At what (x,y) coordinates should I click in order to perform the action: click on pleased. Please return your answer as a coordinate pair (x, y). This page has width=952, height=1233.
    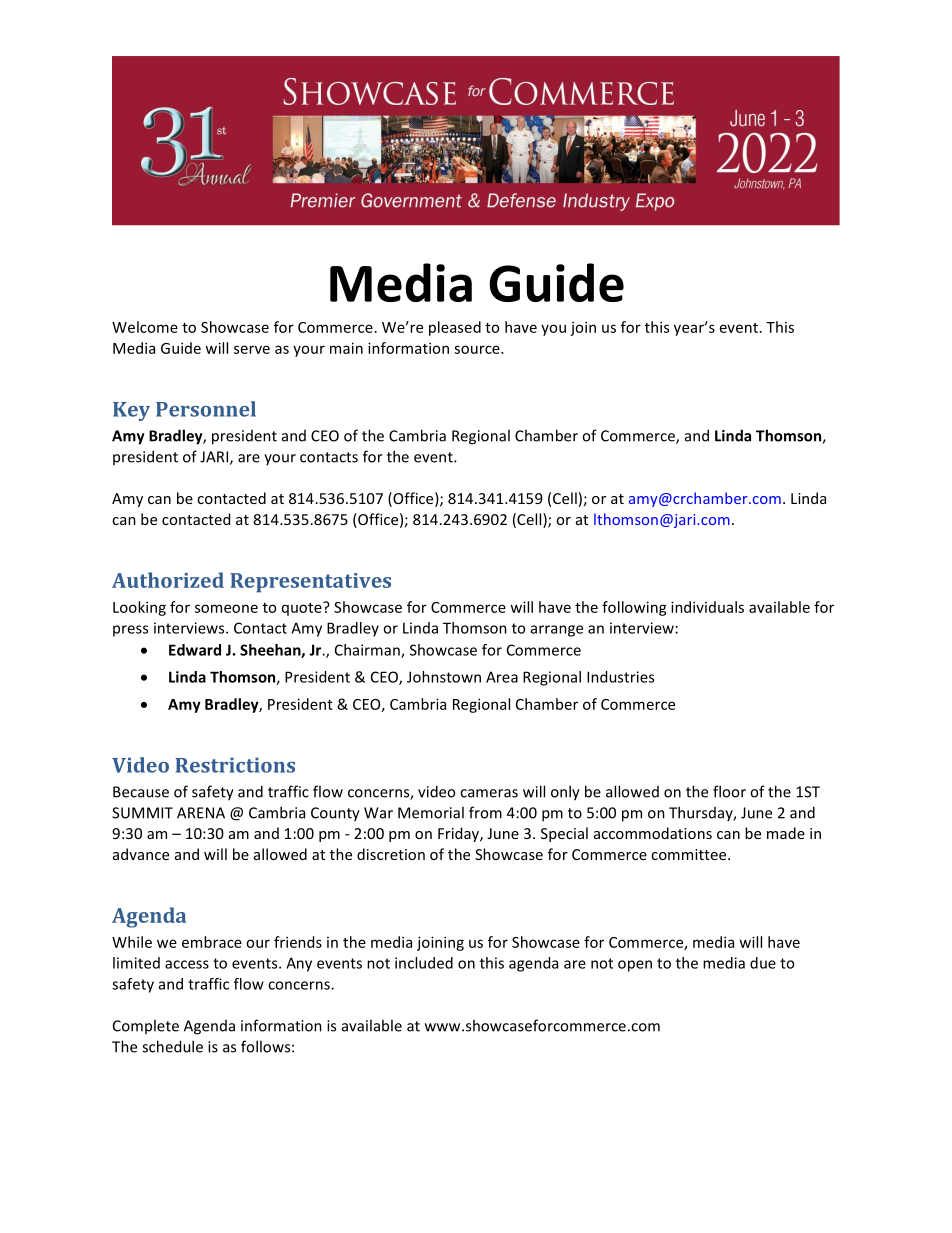
    Looking at the image, I should click on (455, 328).
